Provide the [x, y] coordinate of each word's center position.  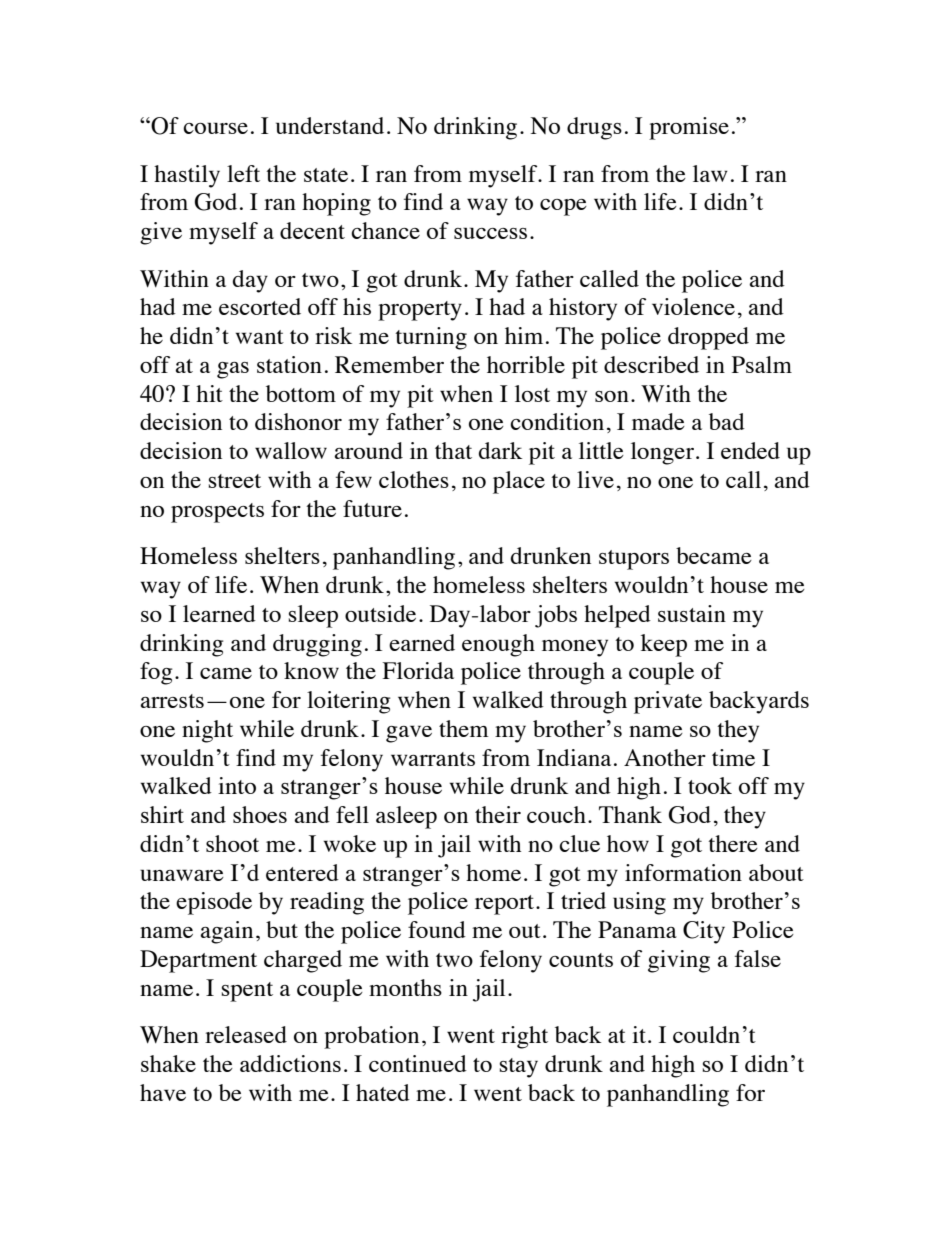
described [651, 364]
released [246, 1034]
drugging [317, 645]
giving [679, 961]
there [733, 843]
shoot [232, 843]
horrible [526, 364]
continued [418, 1063]
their [498, 814]
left [243, 173]
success [490, 233]
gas [233, 370]
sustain [692, 613]
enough [498, 645]
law [710, 173]
